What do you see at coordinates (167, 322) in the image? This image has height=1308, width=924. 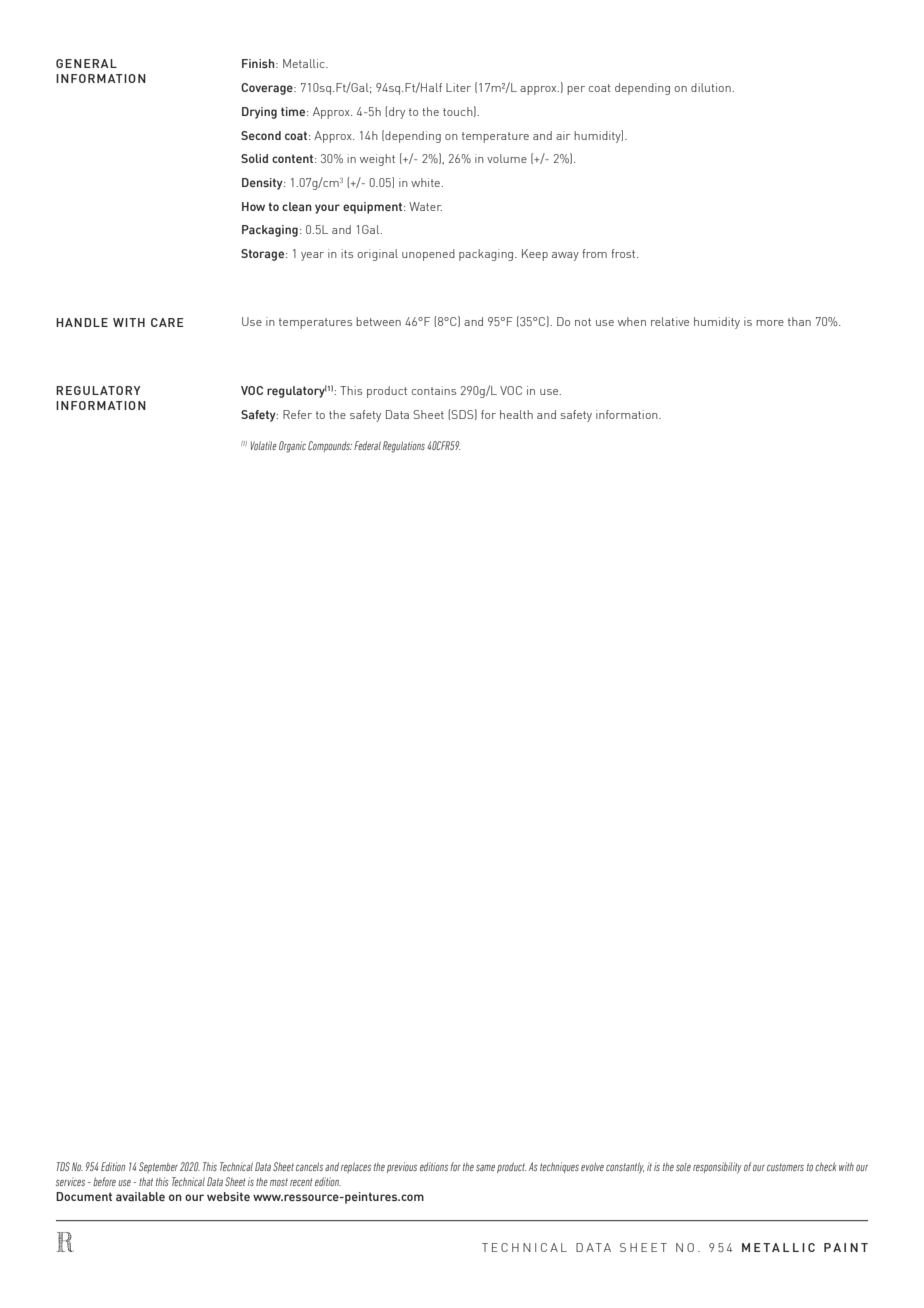 I see `CARE` at bounding box center [167, 322].
